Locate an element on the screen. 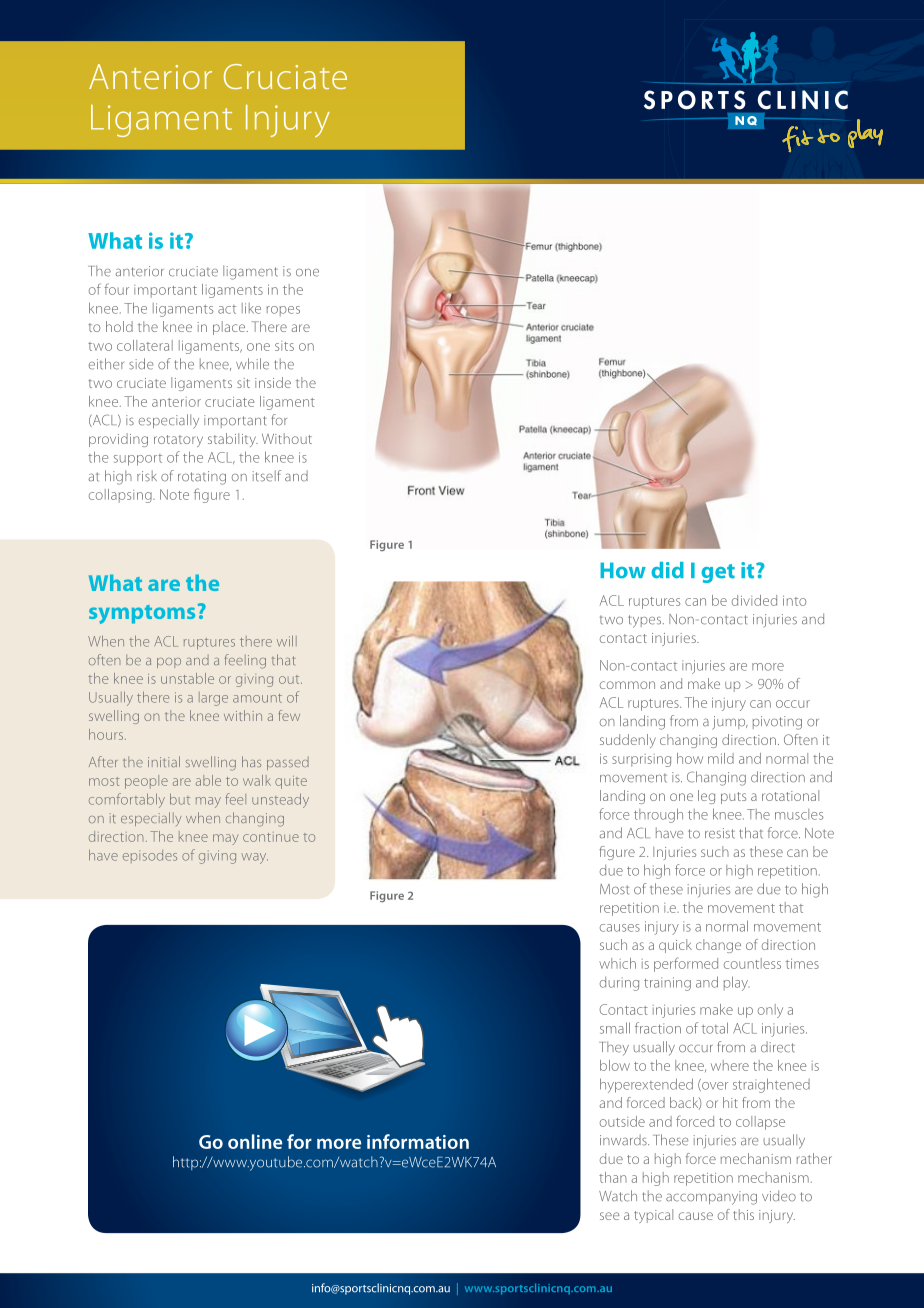  ropes is located at coordinates (283, 311).
